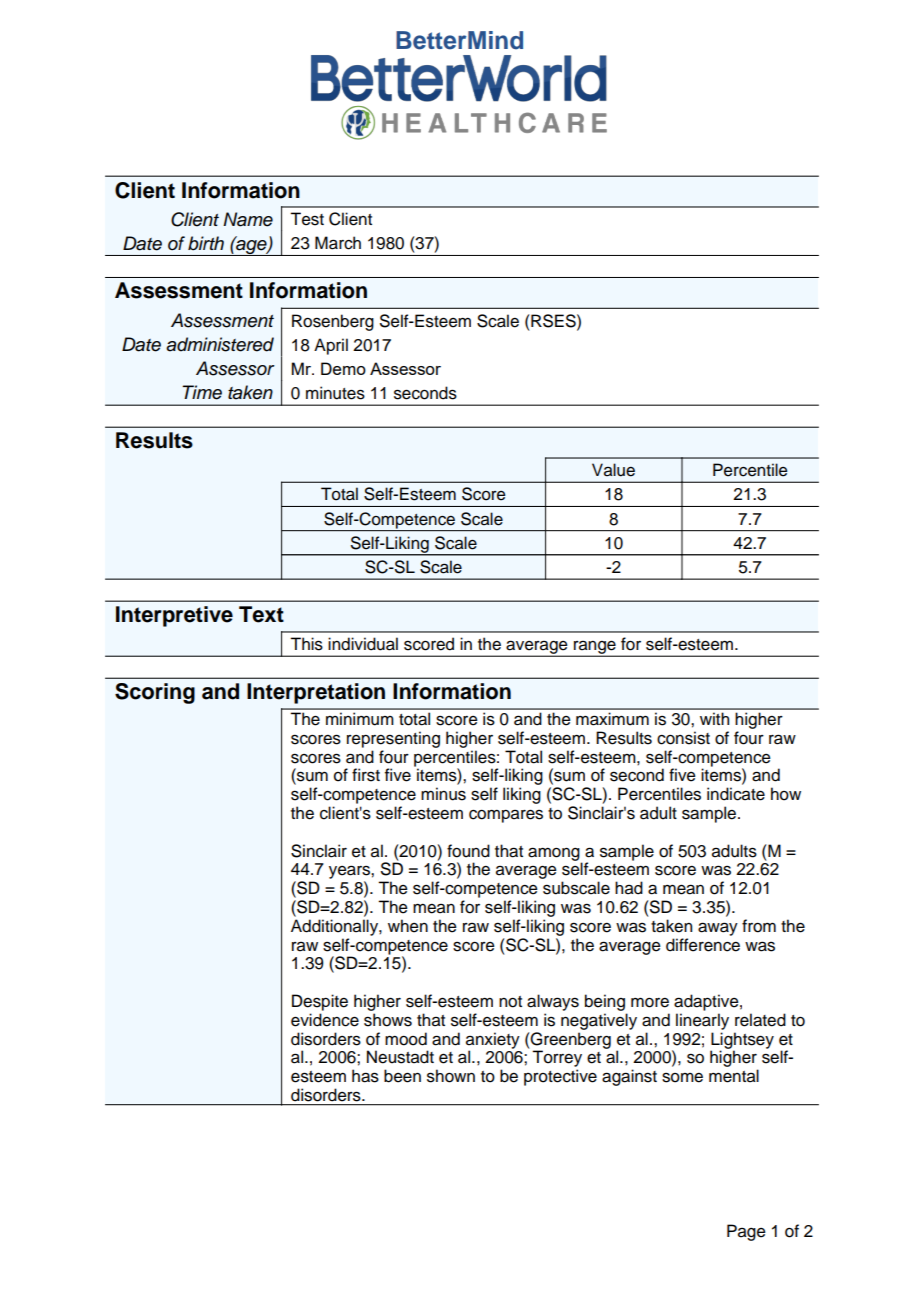 The image size is (924, 1308). What do you see at coordinates (613, 470) in the screenshot?
I see `Value` at bounding box center [613, 470].
